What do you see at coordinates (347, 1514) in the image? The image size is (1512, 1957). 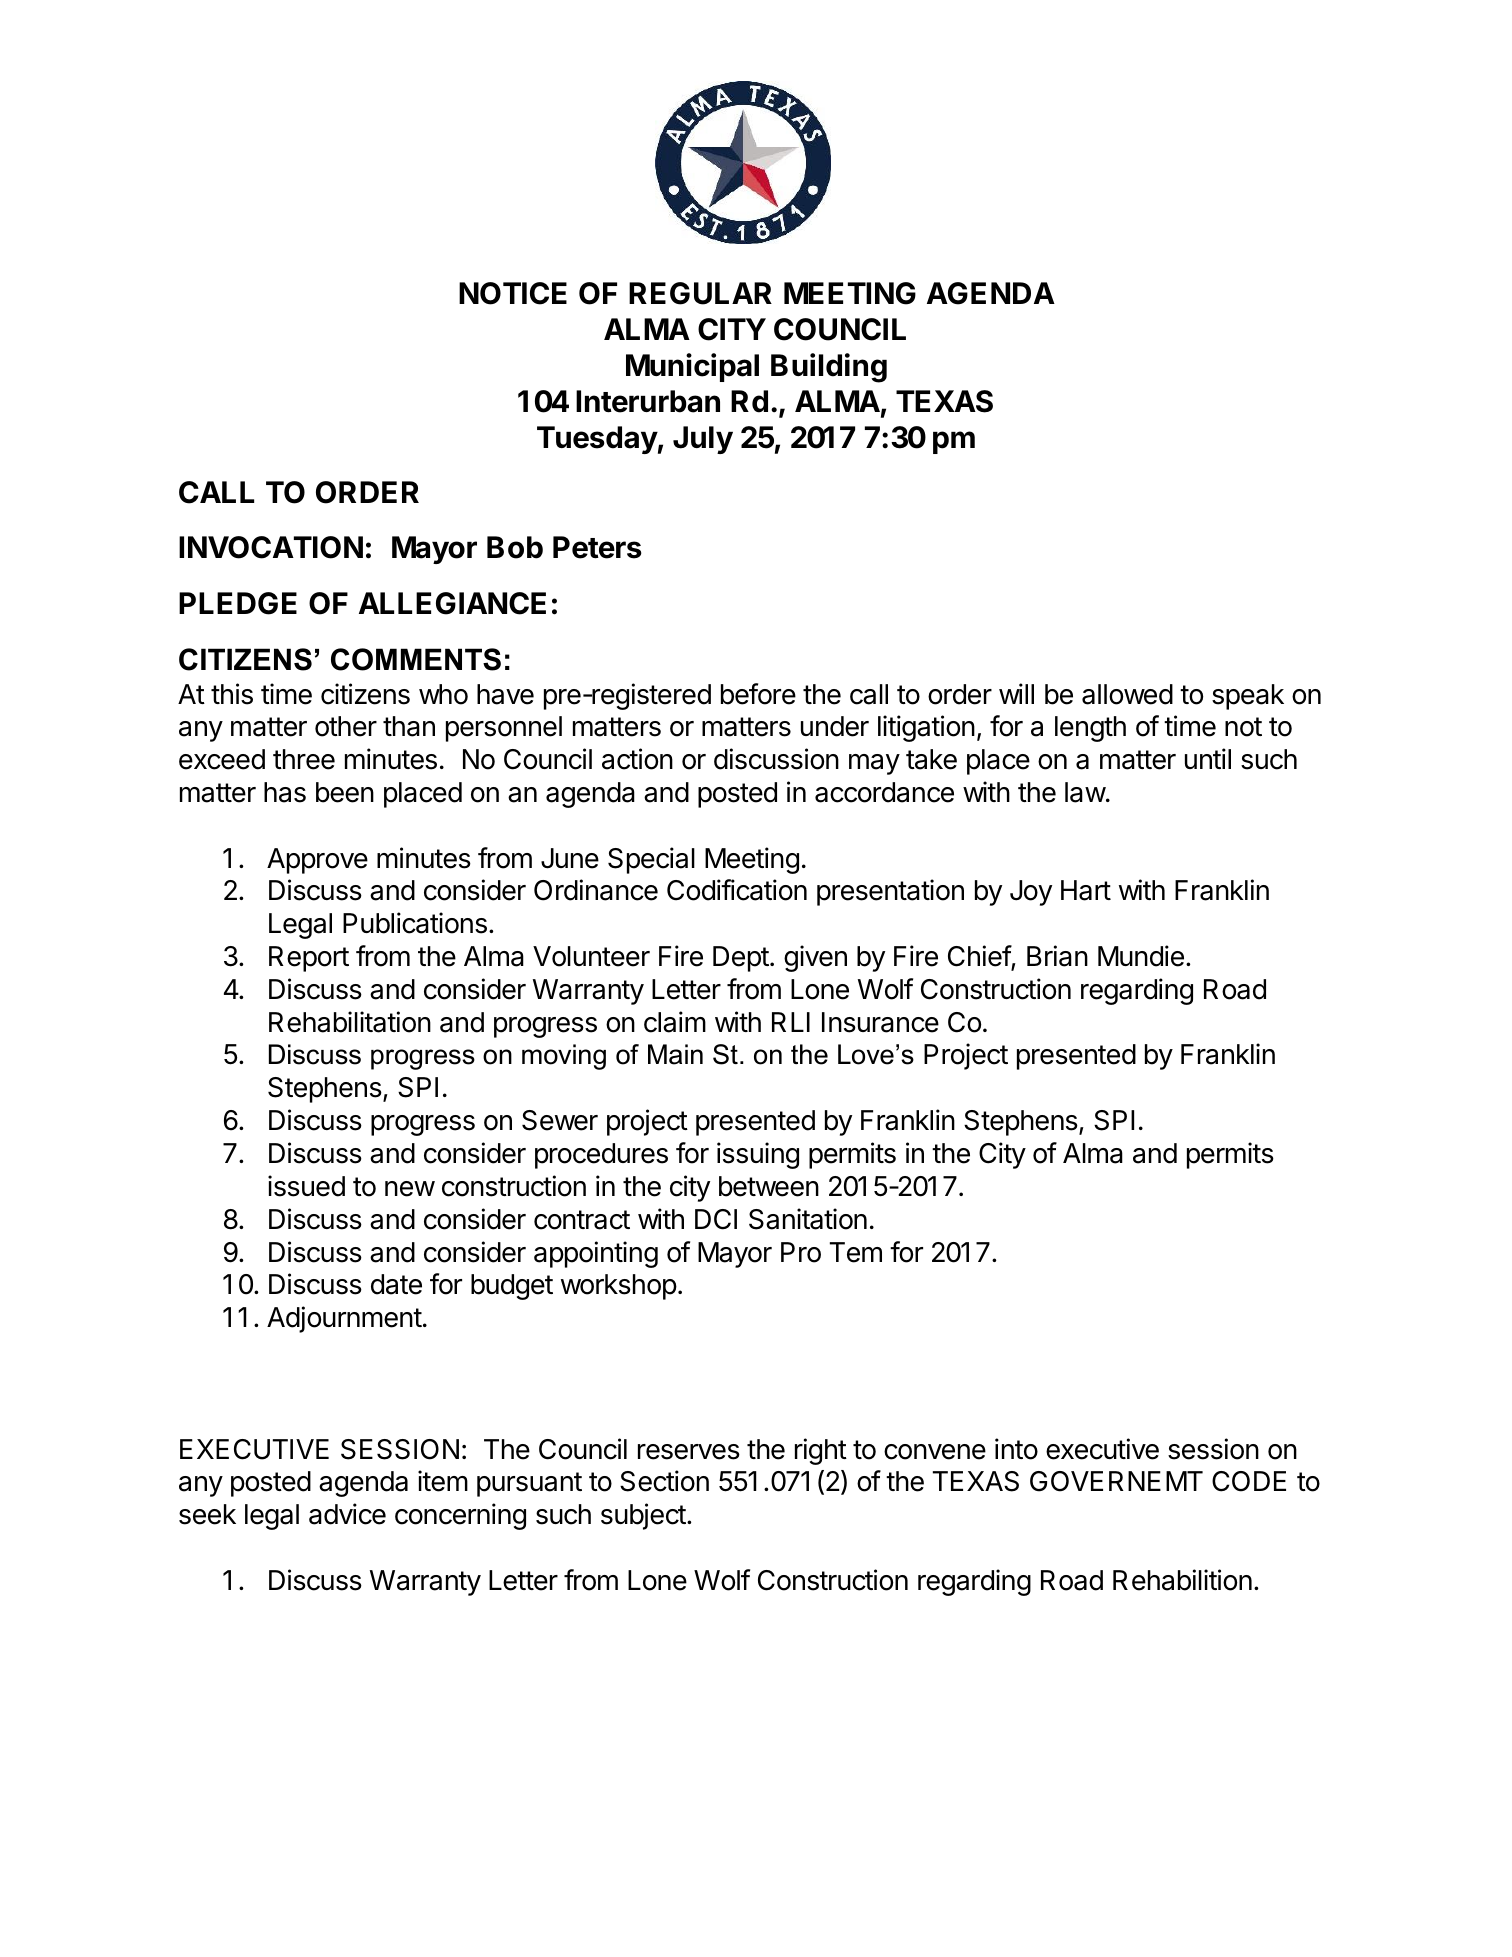 I see `advice` at bounding box center [347, 1514].
